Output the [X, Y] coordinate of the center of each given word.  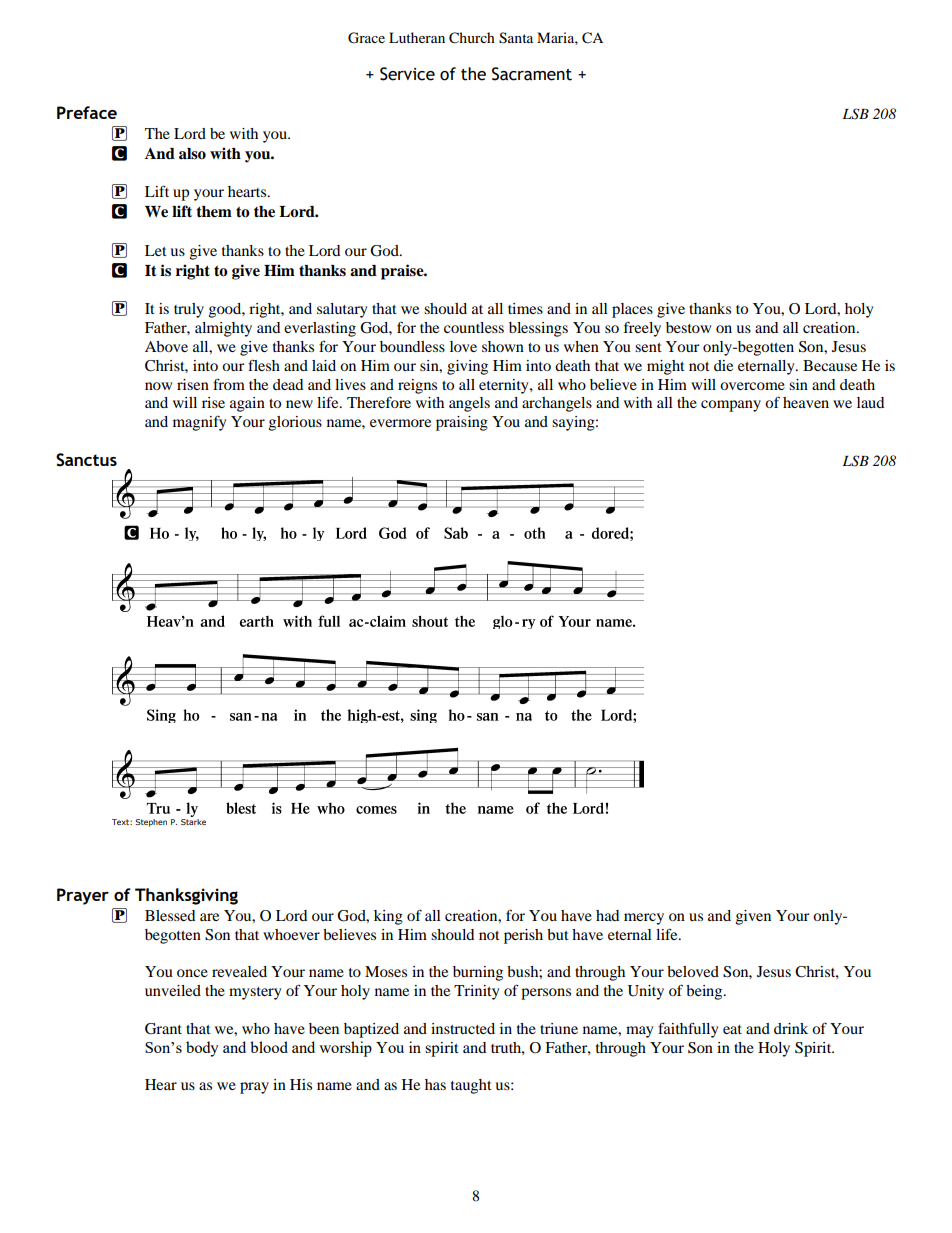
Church [472, 38]
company [731, 406]
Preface [87, 112]
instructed [463, 1028]
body [202, 1049]
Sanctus [86, 460]
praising [462, 423]
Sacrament [532, 74]
